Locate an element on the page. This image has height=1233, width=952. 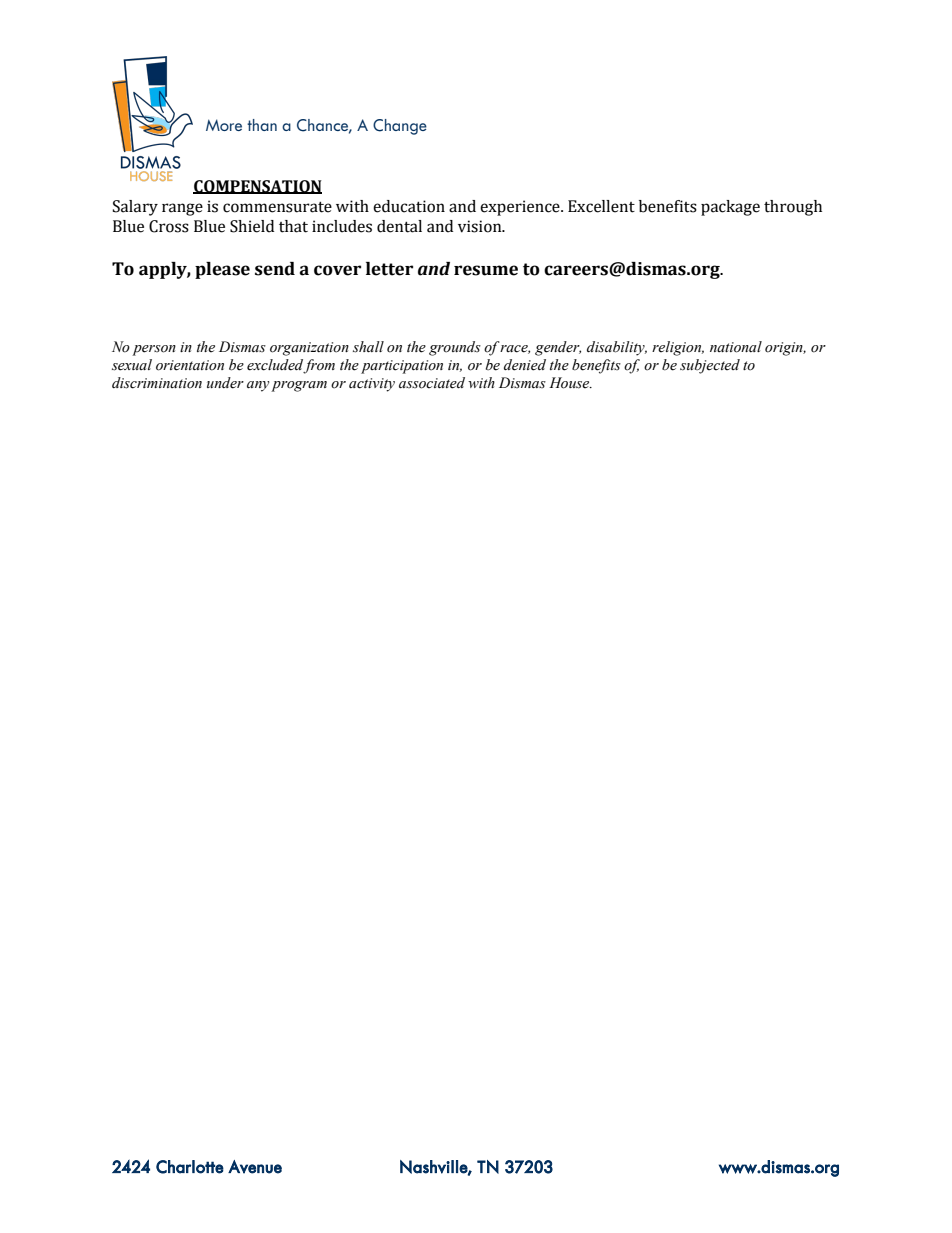
resume is located at coordinates (486, 270).
